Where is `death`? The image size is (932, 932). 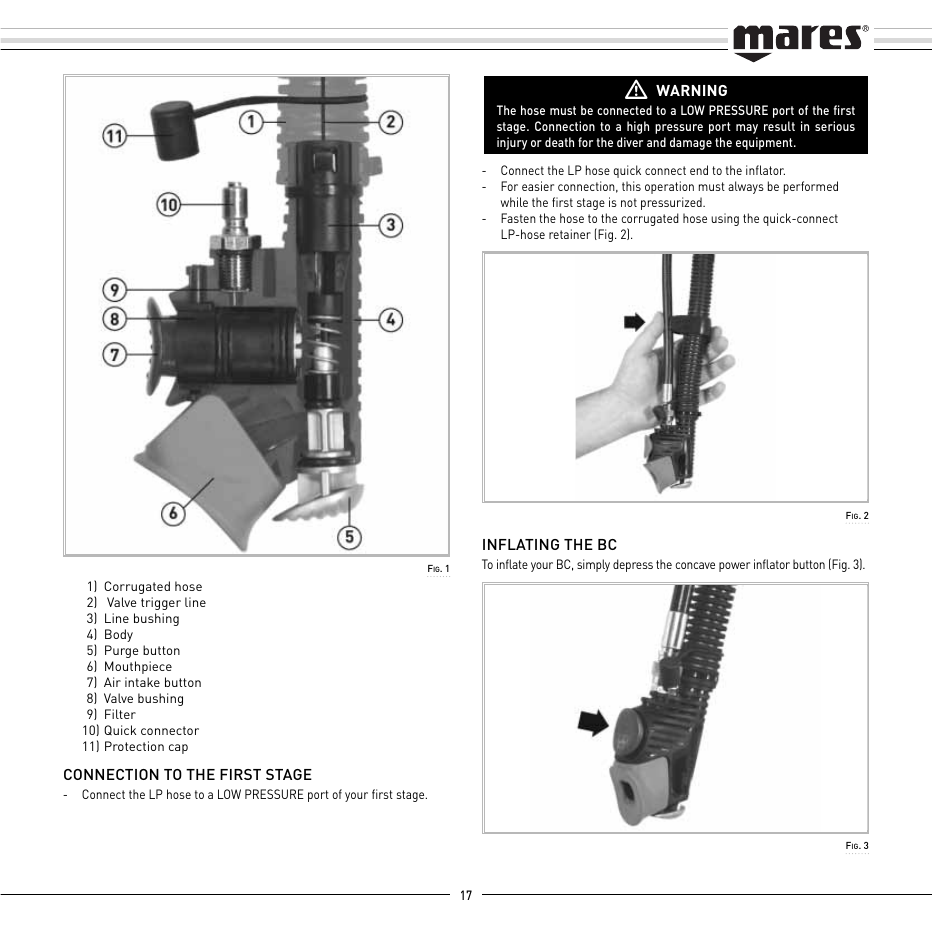 death is located at coordinates (559, 142).
